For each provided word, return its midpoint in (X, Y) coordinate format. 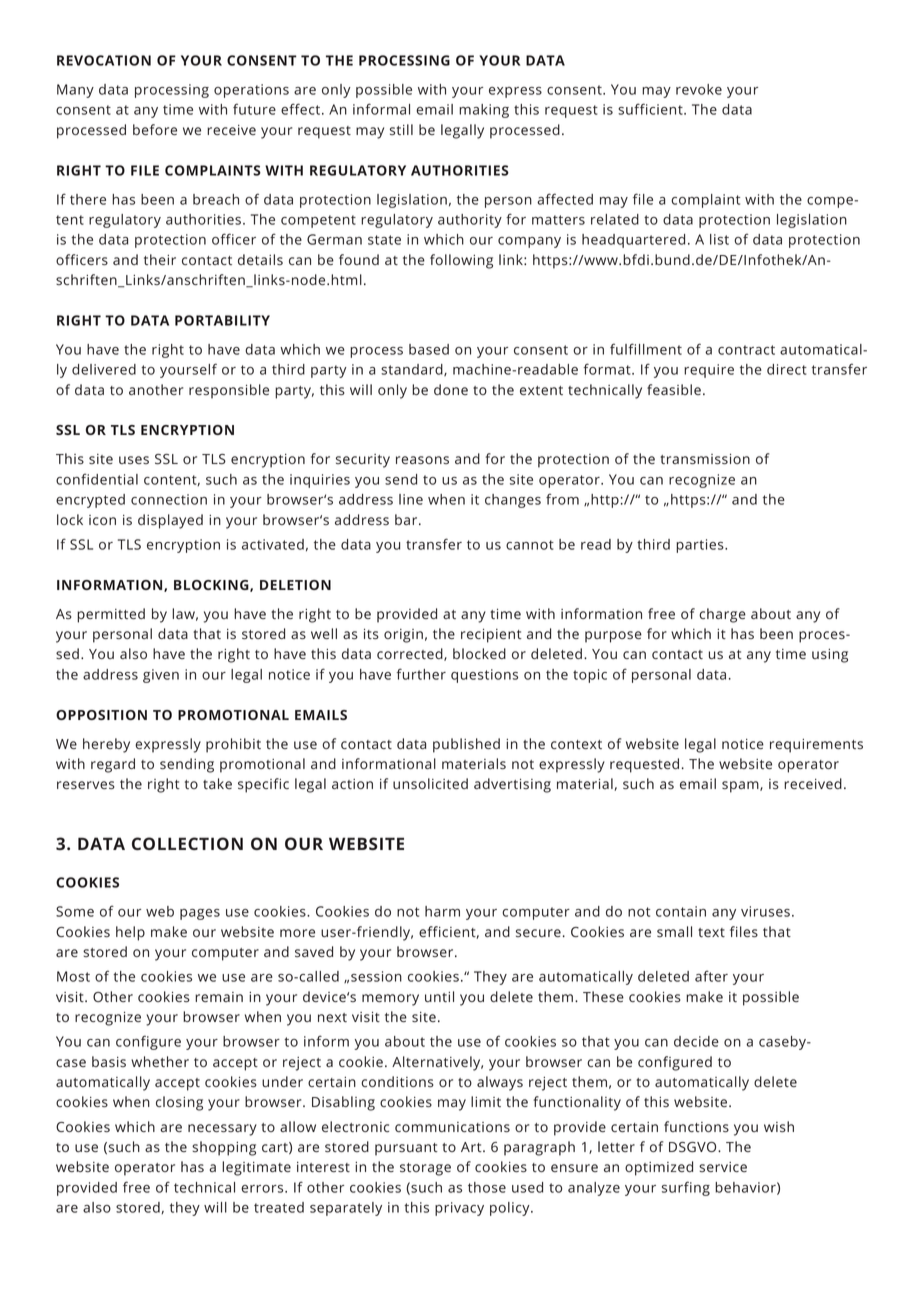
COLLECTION (187, 843)
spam (741, 787)
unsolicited (430, 783)
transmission (705, 459)
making (484, 111)
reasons (422, 460)
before (155, 129)
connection (169, 499)
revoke (699, 89)
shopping (224, 1148)
